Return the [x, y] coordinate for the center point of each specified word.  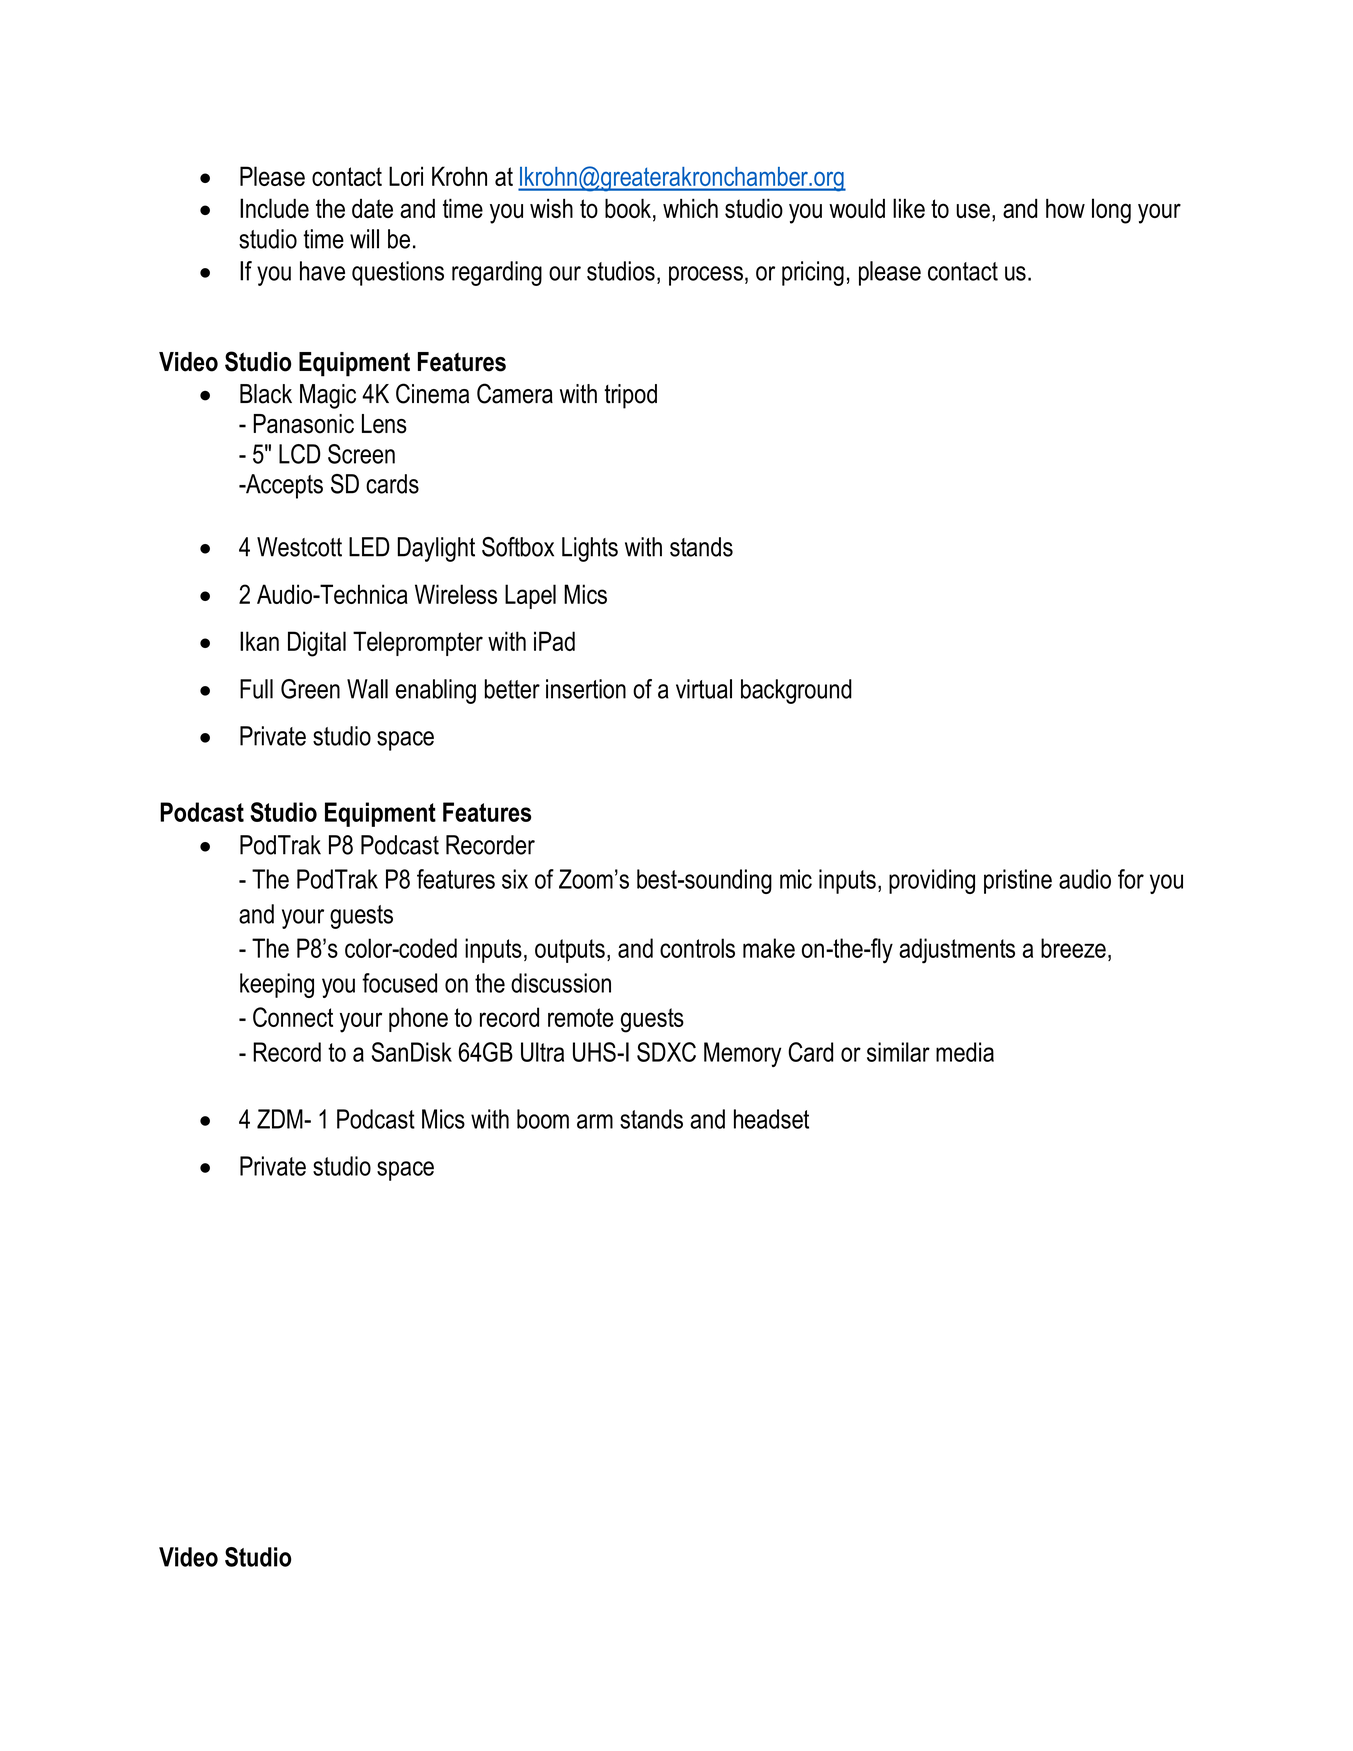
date [372, 208]
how [1065, 208]
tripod [630, 396]
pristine [1018, 881]
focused [399, 983]
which [690, 208]
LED [369, 547]
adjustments [957, 951]
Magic [328, 396]
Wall [367, 689]
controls [697, 948]
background [796, 691]
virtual [704, 689]
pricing [813, 273]
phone [418, 1019]
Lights [590, 549]
